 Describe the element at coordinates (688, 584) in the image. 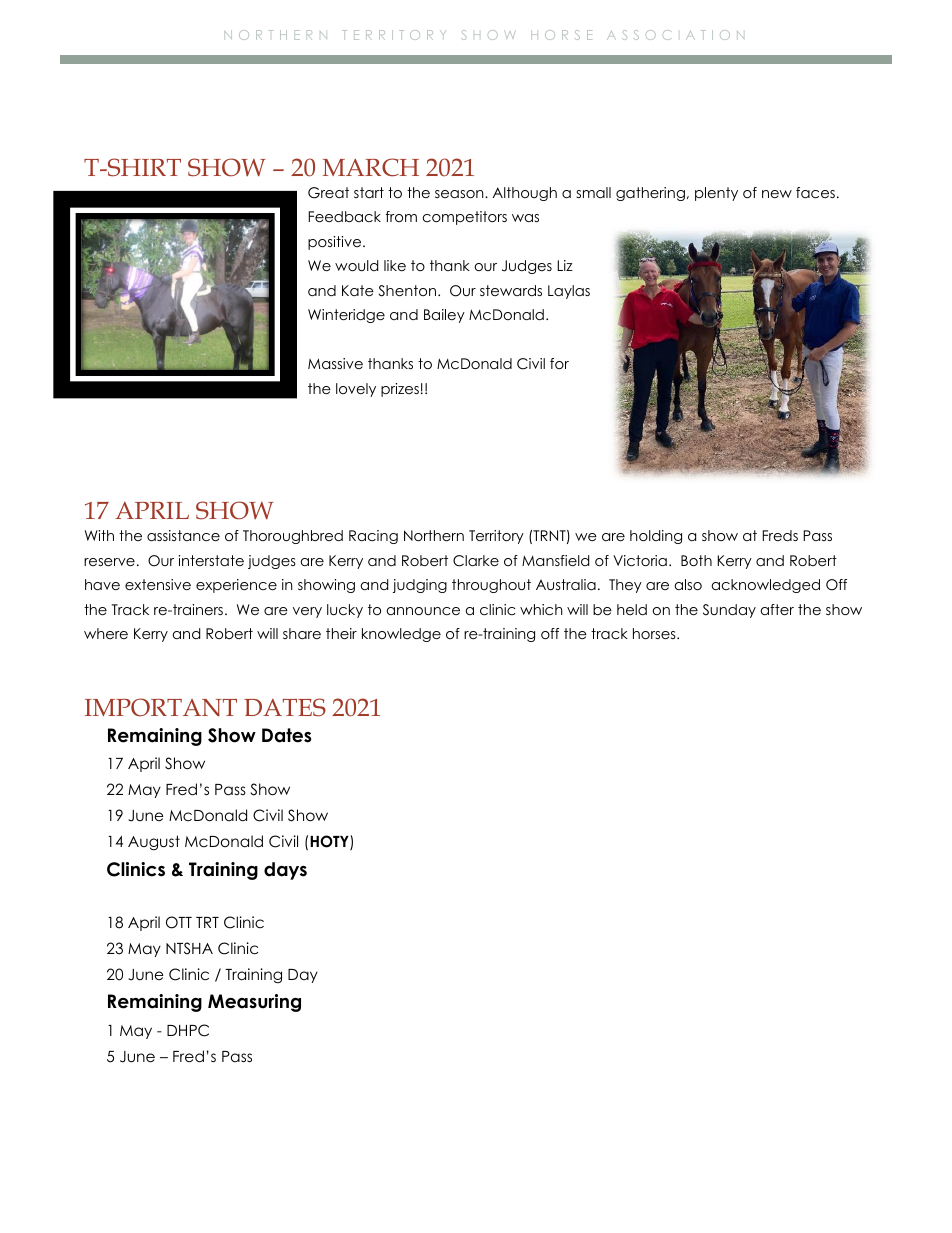

I see `also` at that location.
